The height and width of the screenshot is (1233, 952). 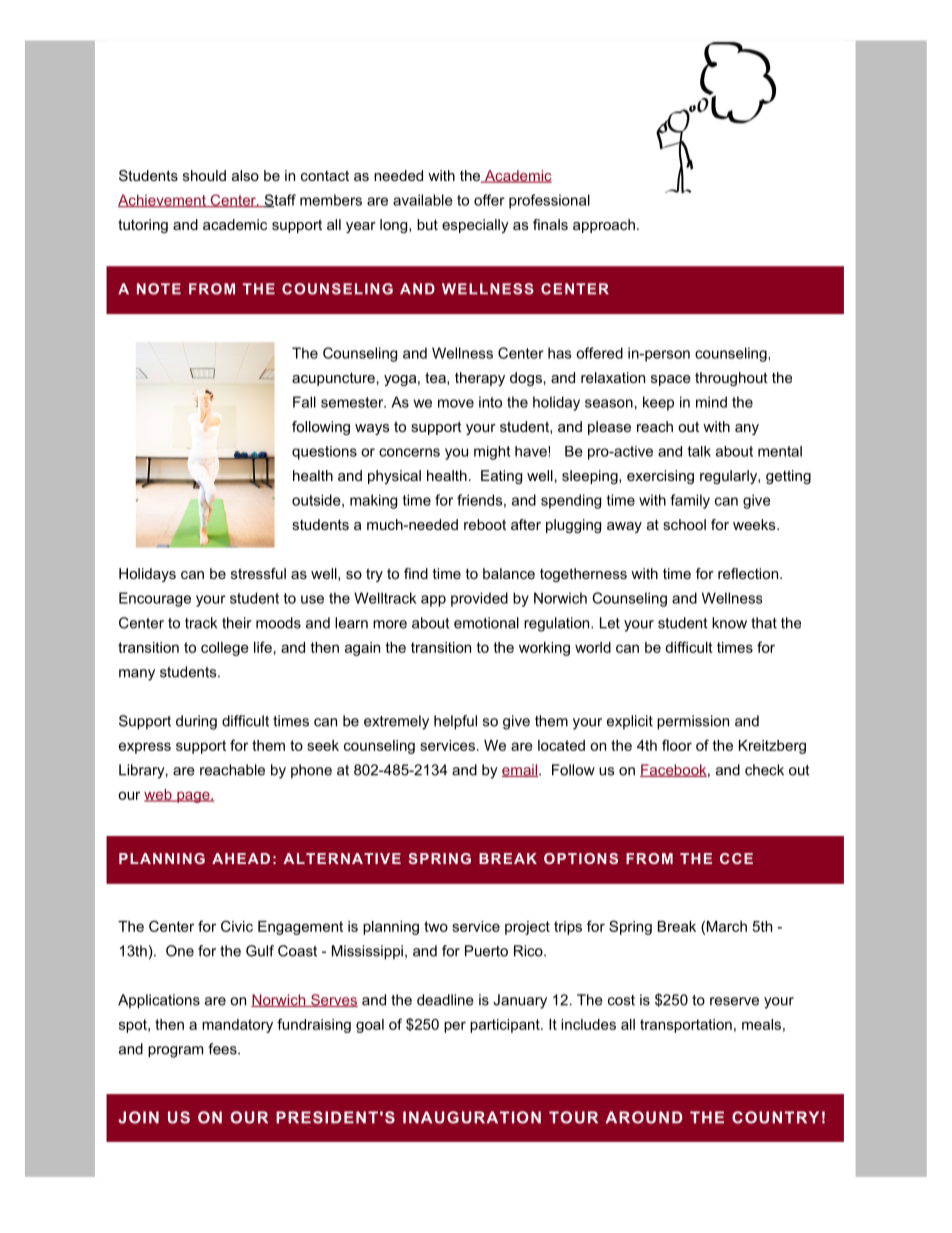 I want to click on COUNTRY, so click(x=775, y=1117).
